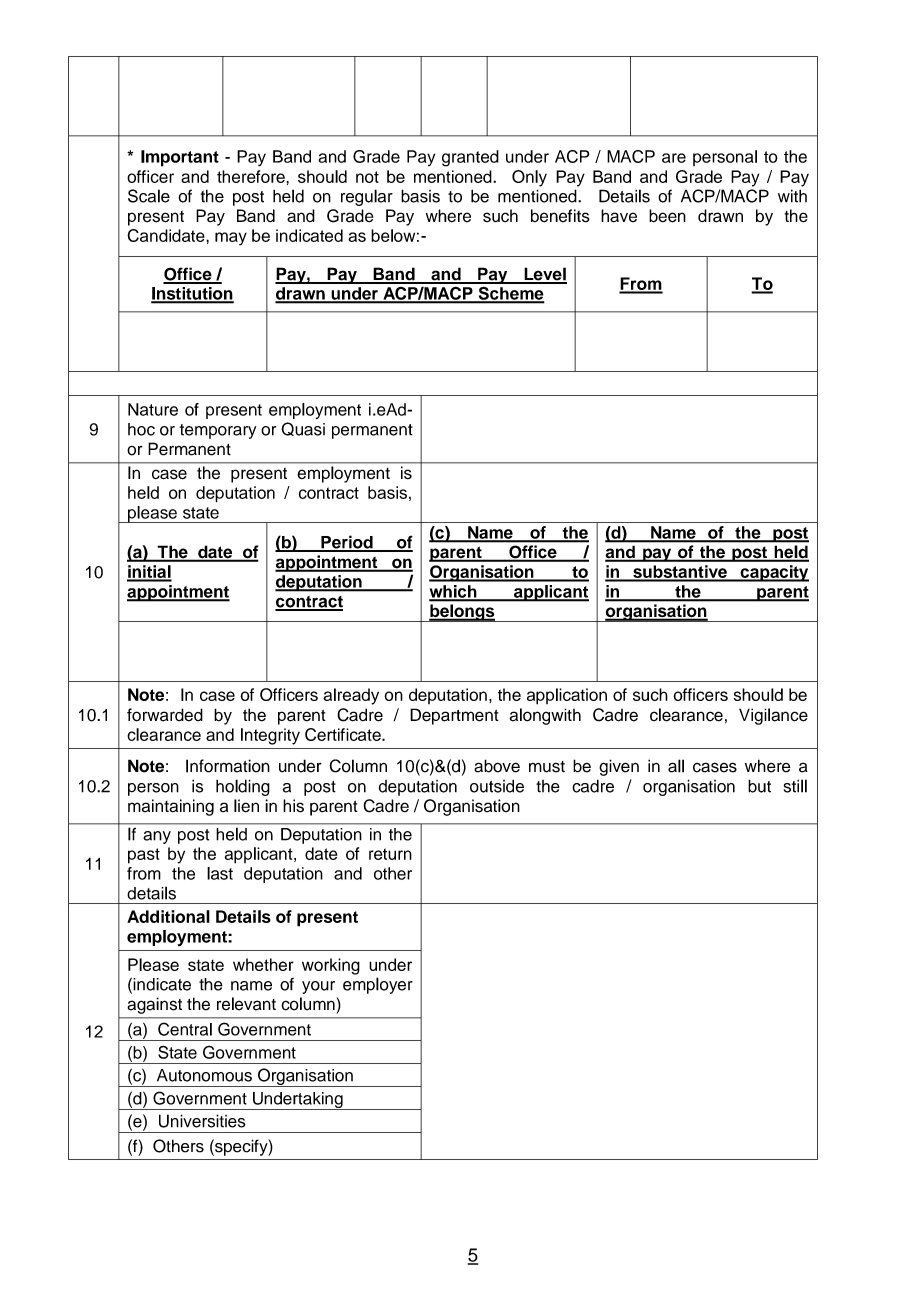 The width and height of the screenshot is (924, 1308). Describe the element at coordinates (165, 715) in the screenshot. I see `forwarded` at that location.
